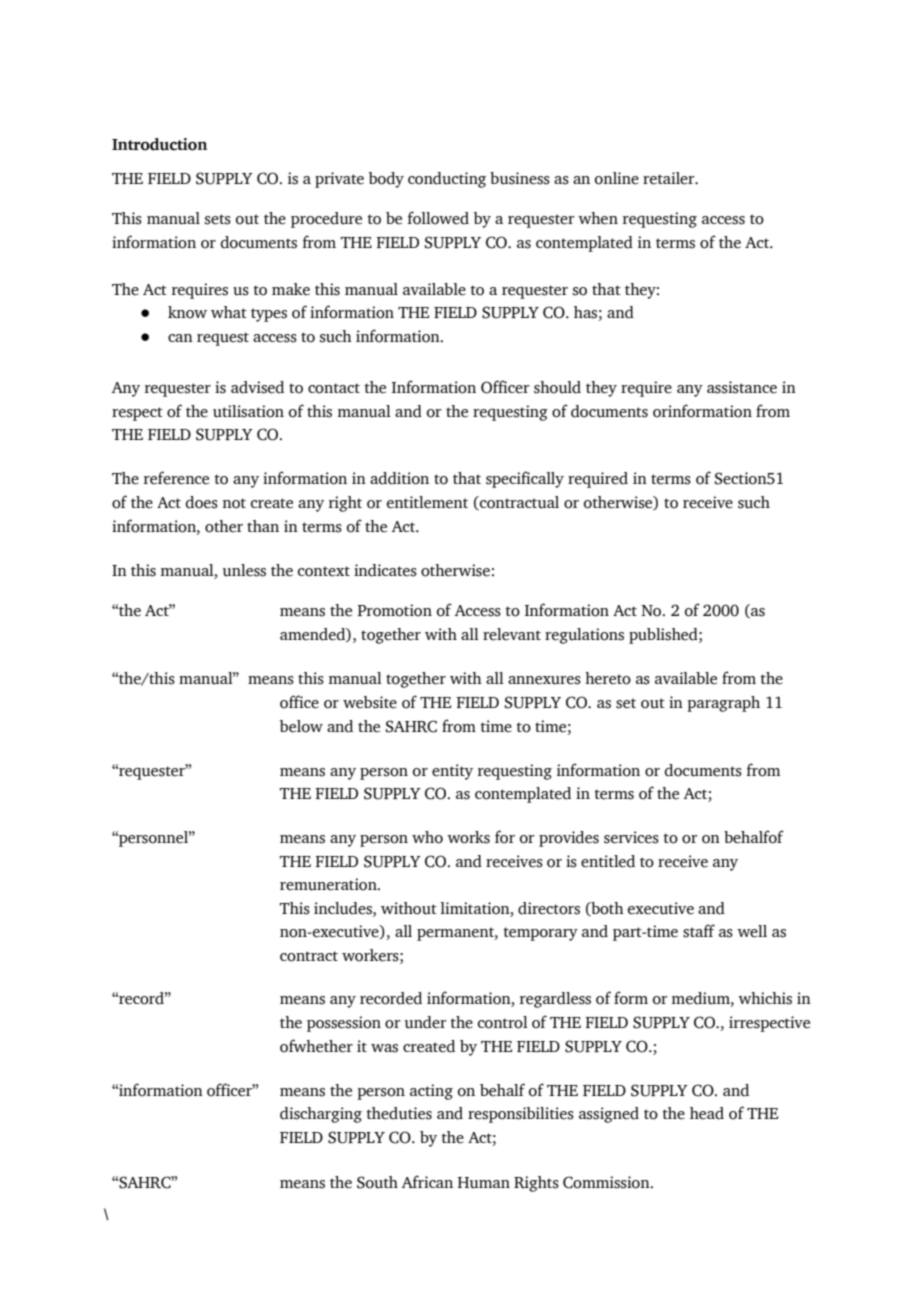 Image resolution: width=924 pixels, height=1308 pixels. What do you see at coordinates (723, 704) in the screenshot?
I see `paragraph` at bounding box center [723, 704].
